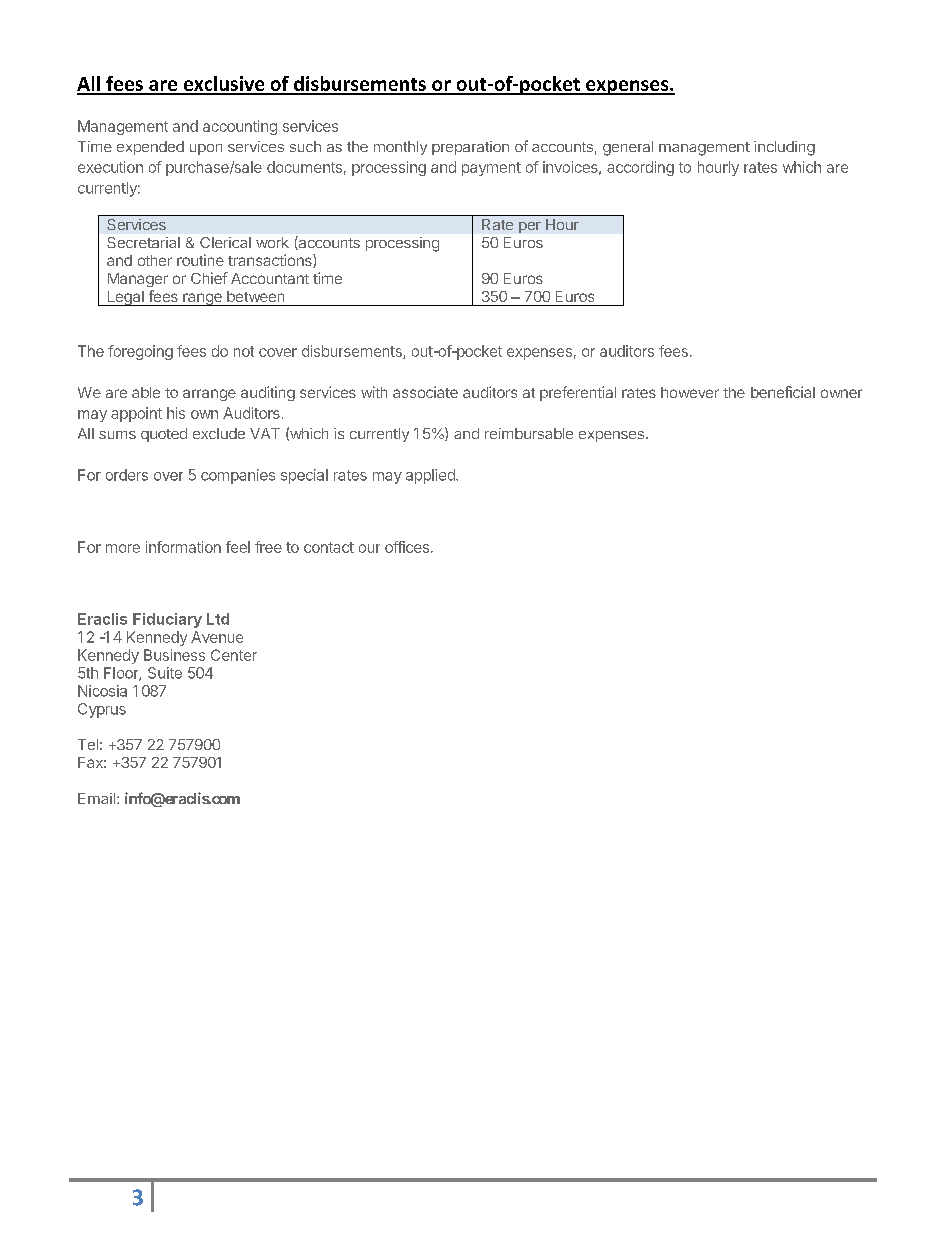  I want to click on Center, so click(234, 655).
